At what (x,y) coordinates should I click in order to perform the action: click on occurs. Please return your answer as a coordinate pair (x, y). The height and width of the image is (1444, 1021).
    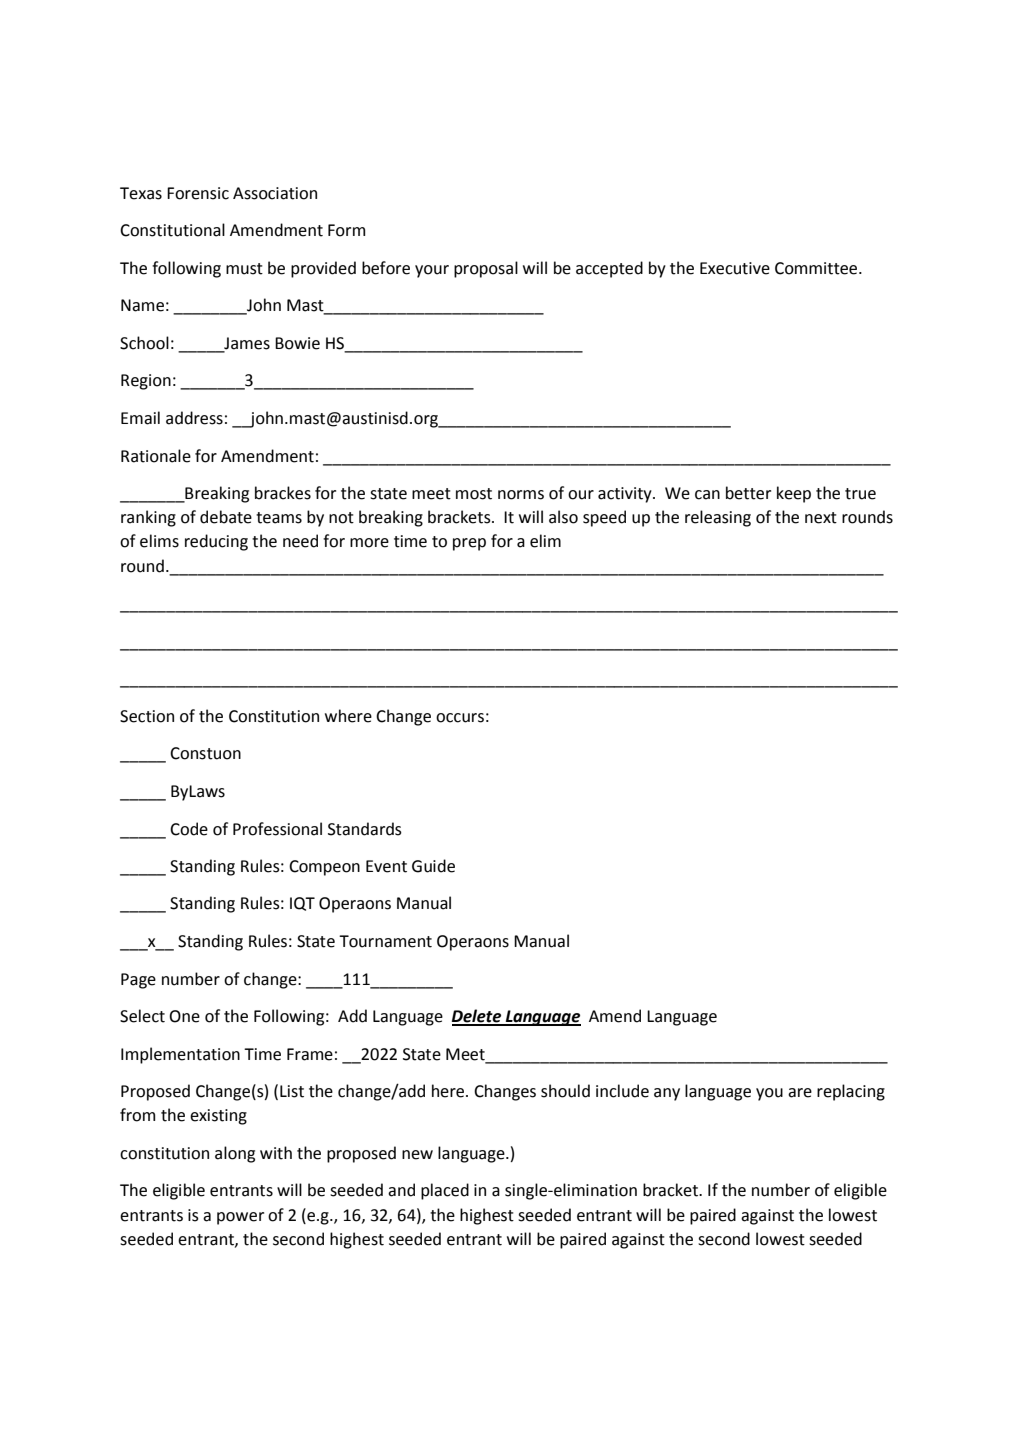
    Looking at the image, I should click on (460, 718).
